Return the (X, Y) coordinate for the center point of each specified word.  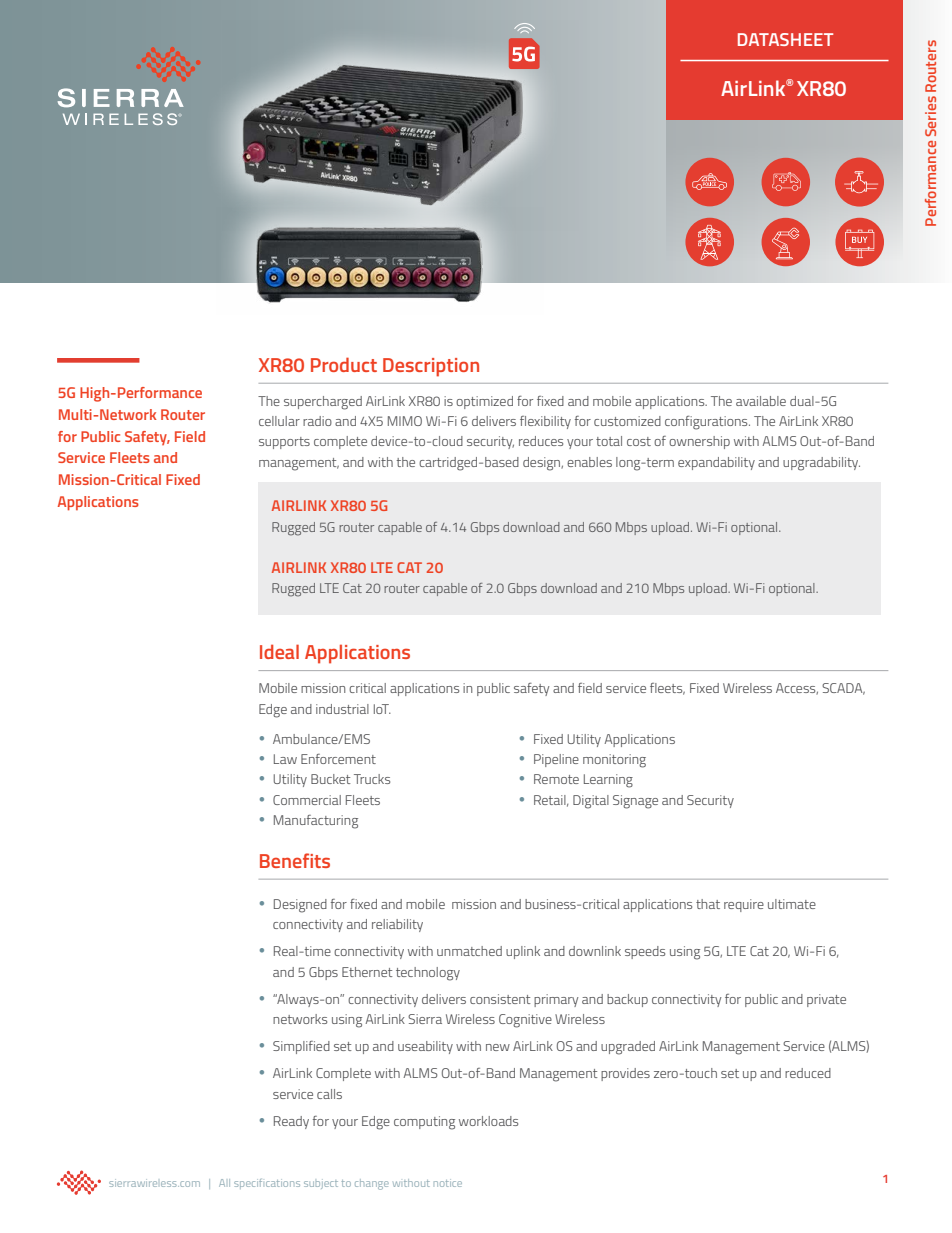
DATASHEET (785, 39)
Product (344, 364)
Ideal (279, 651)
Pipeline (556, 760)
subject (321, 1185)
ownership (699, 442)
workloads (488, 1121)
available (761, 401)
